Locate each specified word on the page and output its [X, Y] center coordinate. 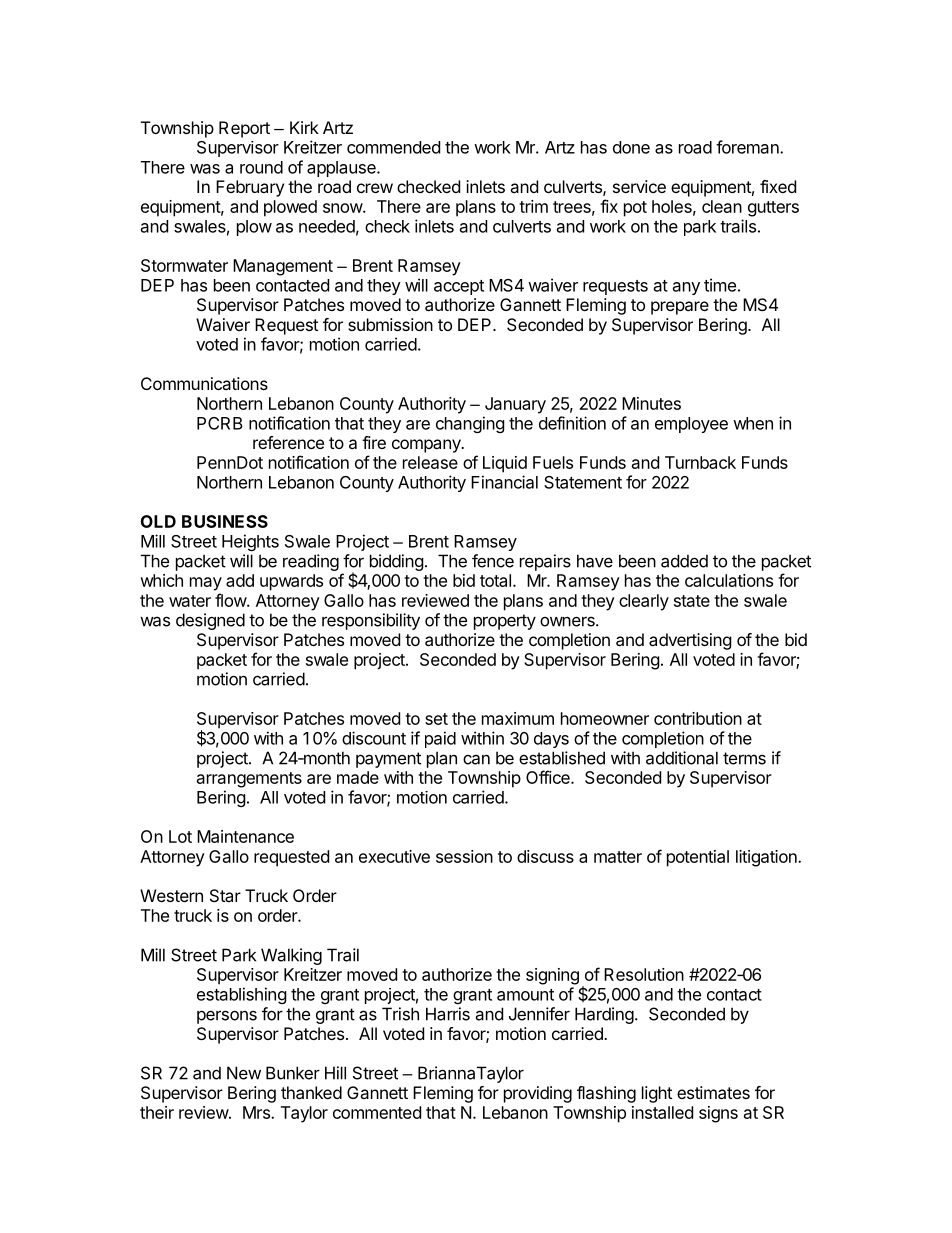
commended [393, 147]
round [261, 167]
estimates [713, 1092]
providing [538, 1094]
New [244, 1073]
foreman [748, 147]
